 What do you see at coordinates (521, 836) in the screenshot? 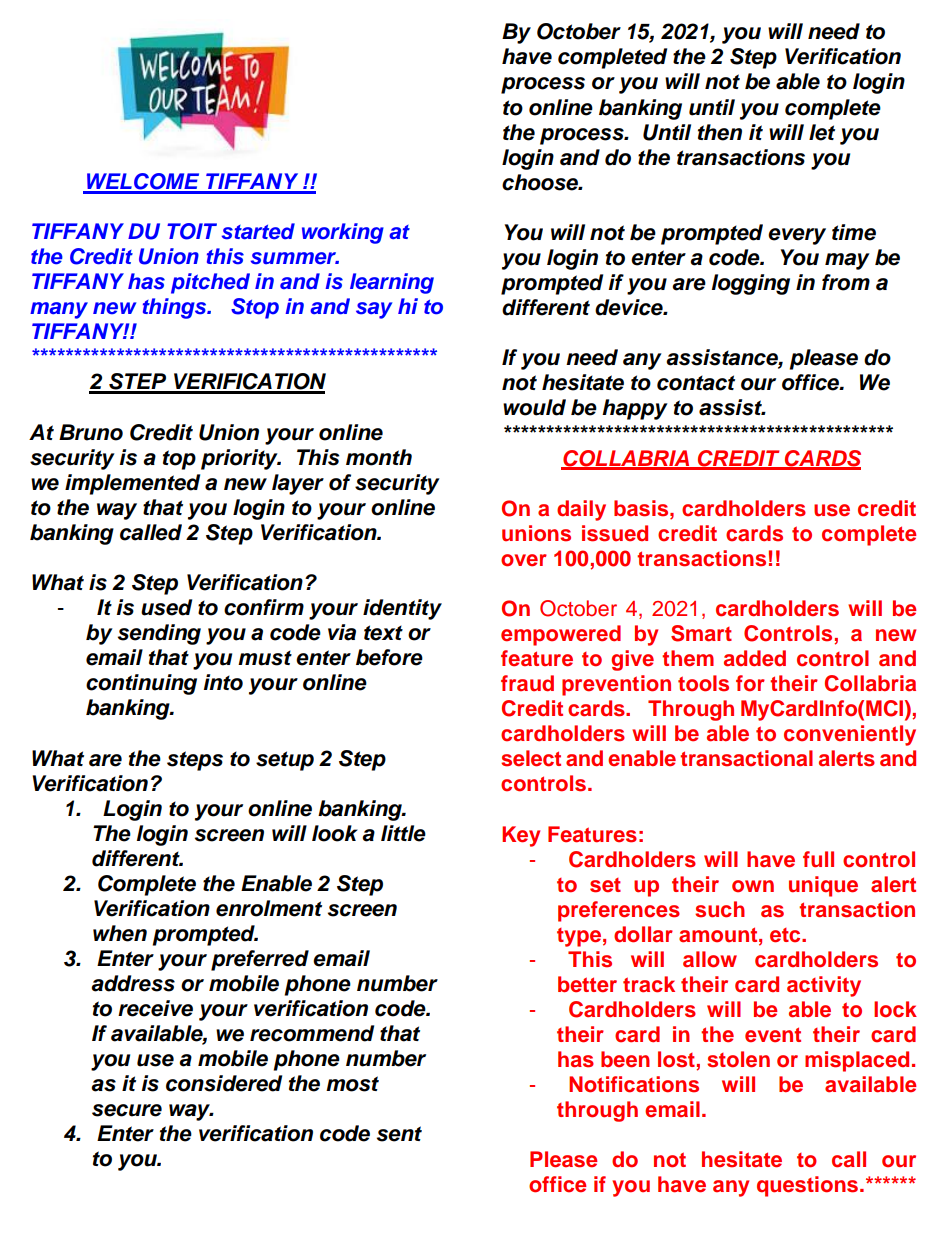
I see `Key` at bounding box center [521, 836].
